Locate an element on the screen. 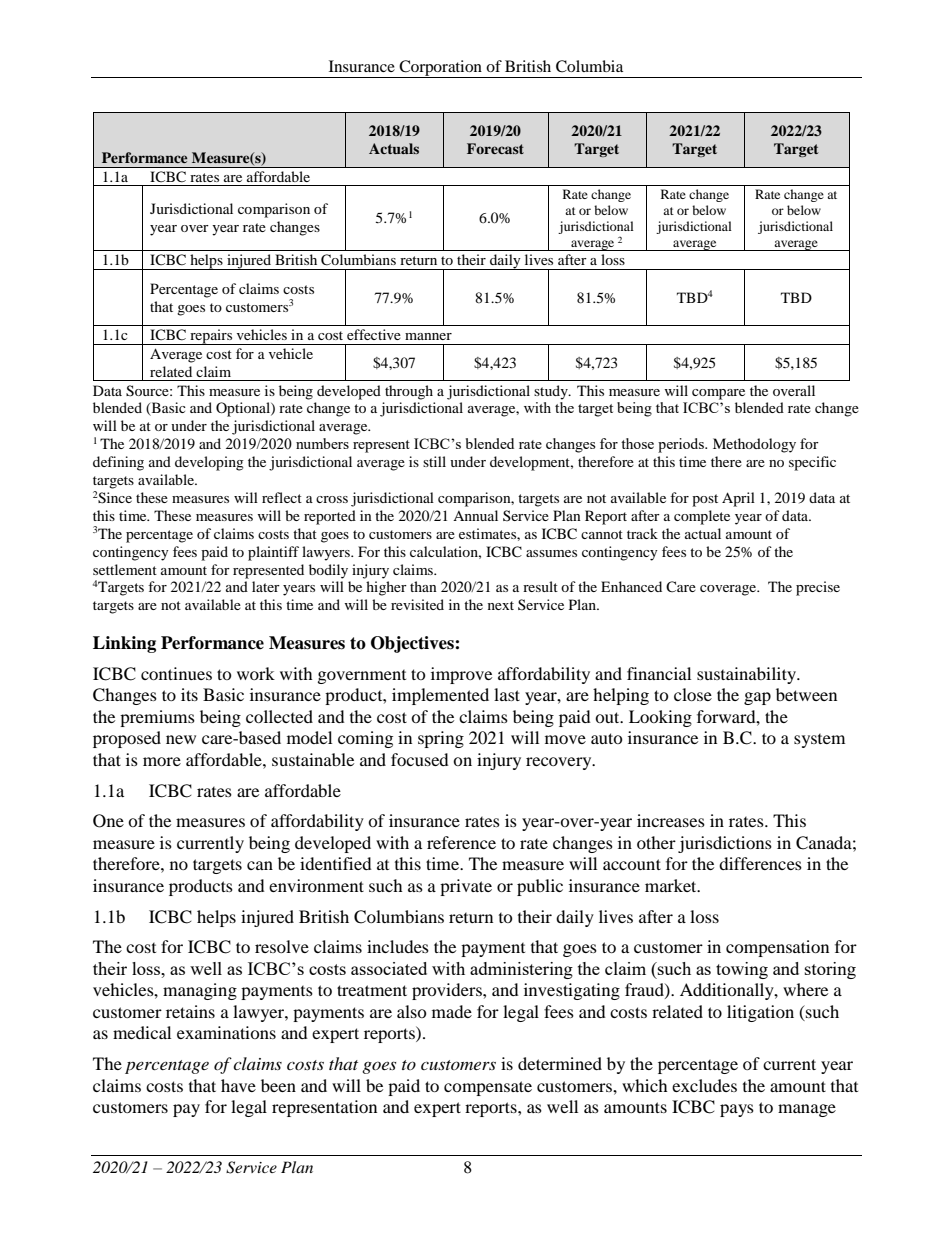  gap is located at coordinates (757, 698).
